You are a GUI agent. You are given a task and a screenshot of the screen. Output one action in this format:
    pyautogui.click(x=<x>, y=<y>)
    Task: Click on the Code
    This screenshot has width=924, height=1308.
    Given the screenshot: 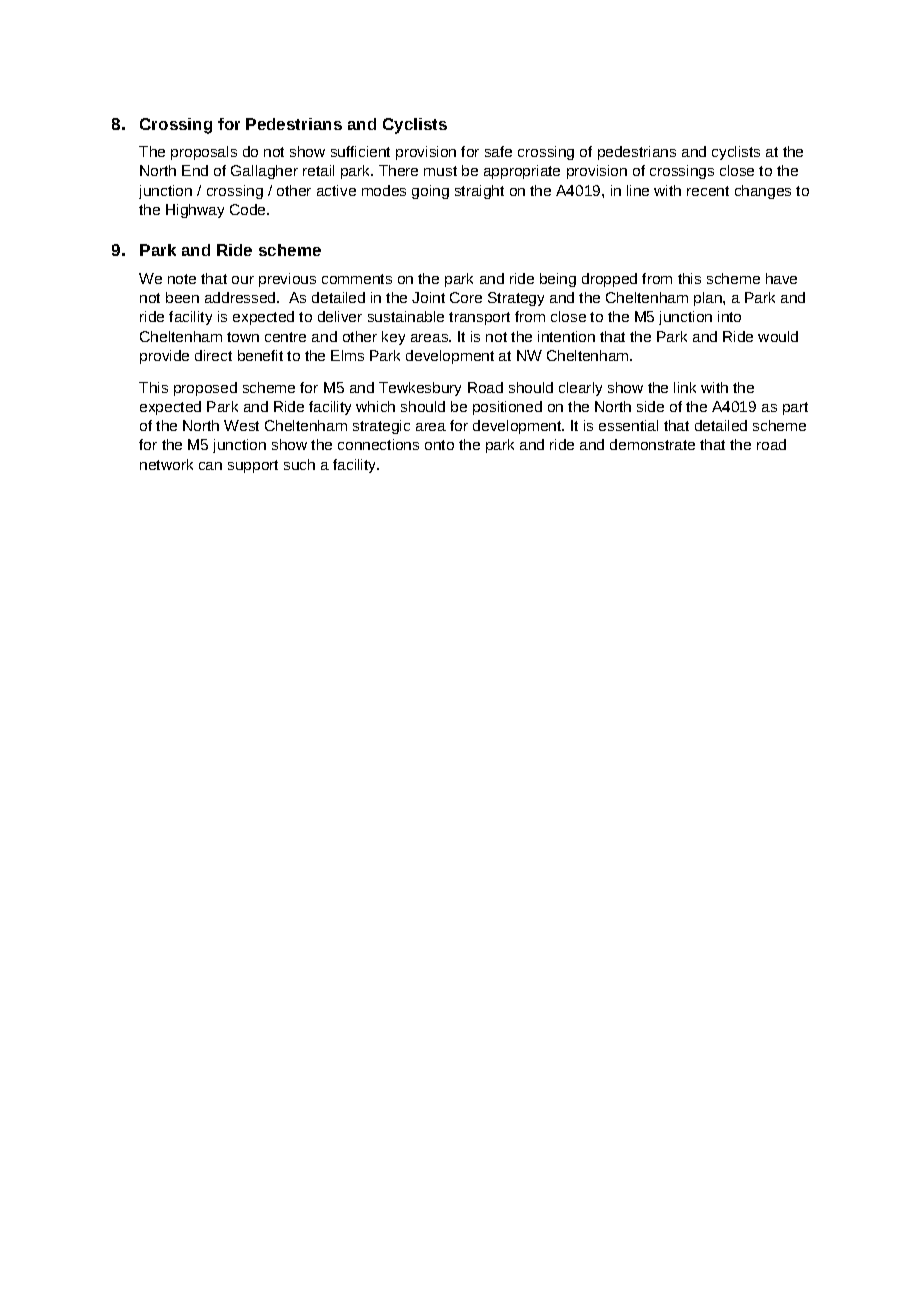 What is the action you would take?
    pyautogui.click(x=249, y=209)
